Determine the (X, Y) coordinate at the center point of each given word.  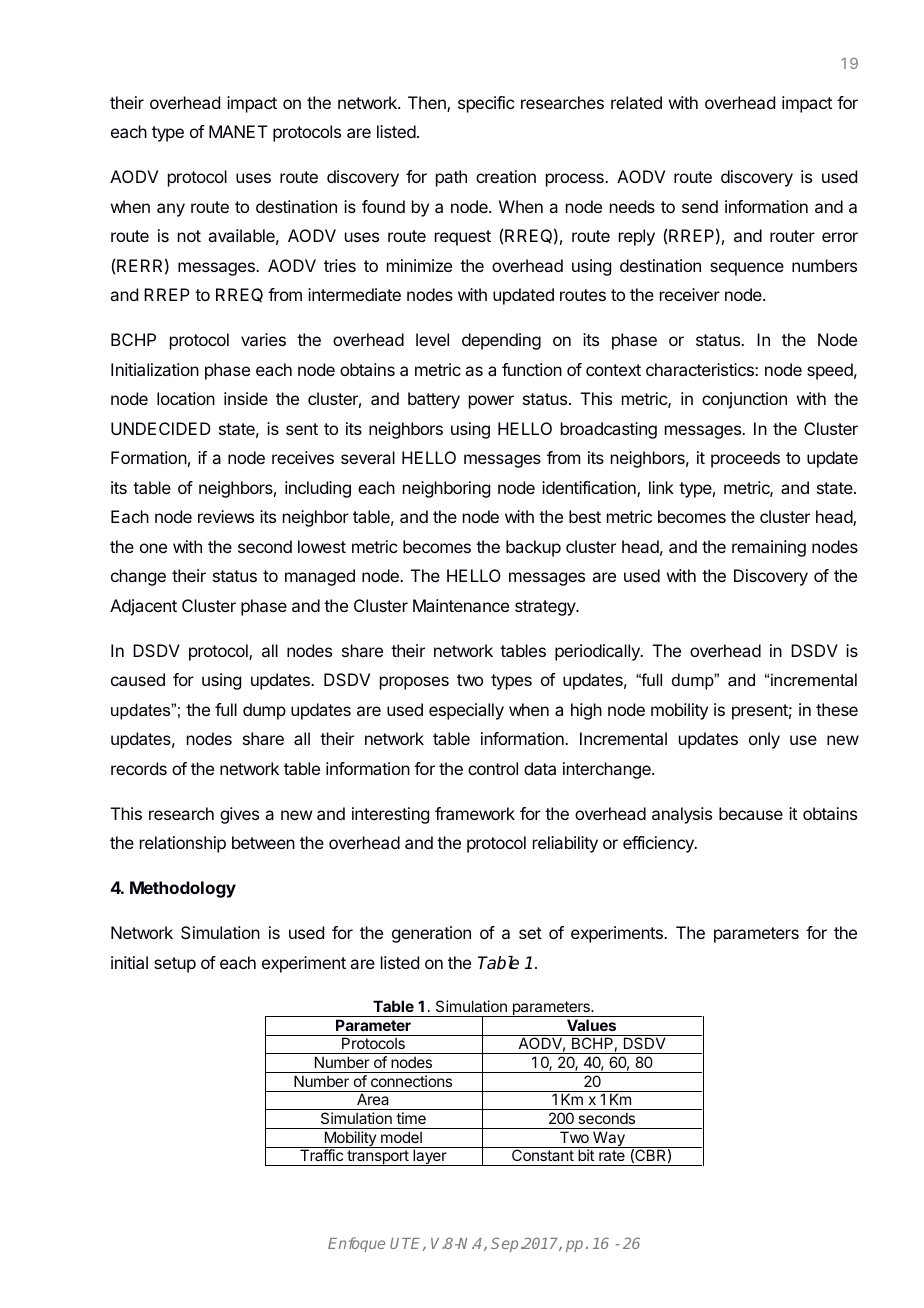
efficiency (659, 844)
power (491, 402)
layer (430, 1157)
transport (378, 1158)
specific (486, 104)
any (171, 210)
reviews (226, 516)
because (751, 813)
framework (475, 813)
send (700, 206)
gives (239, 815)
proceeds (745, 459)
